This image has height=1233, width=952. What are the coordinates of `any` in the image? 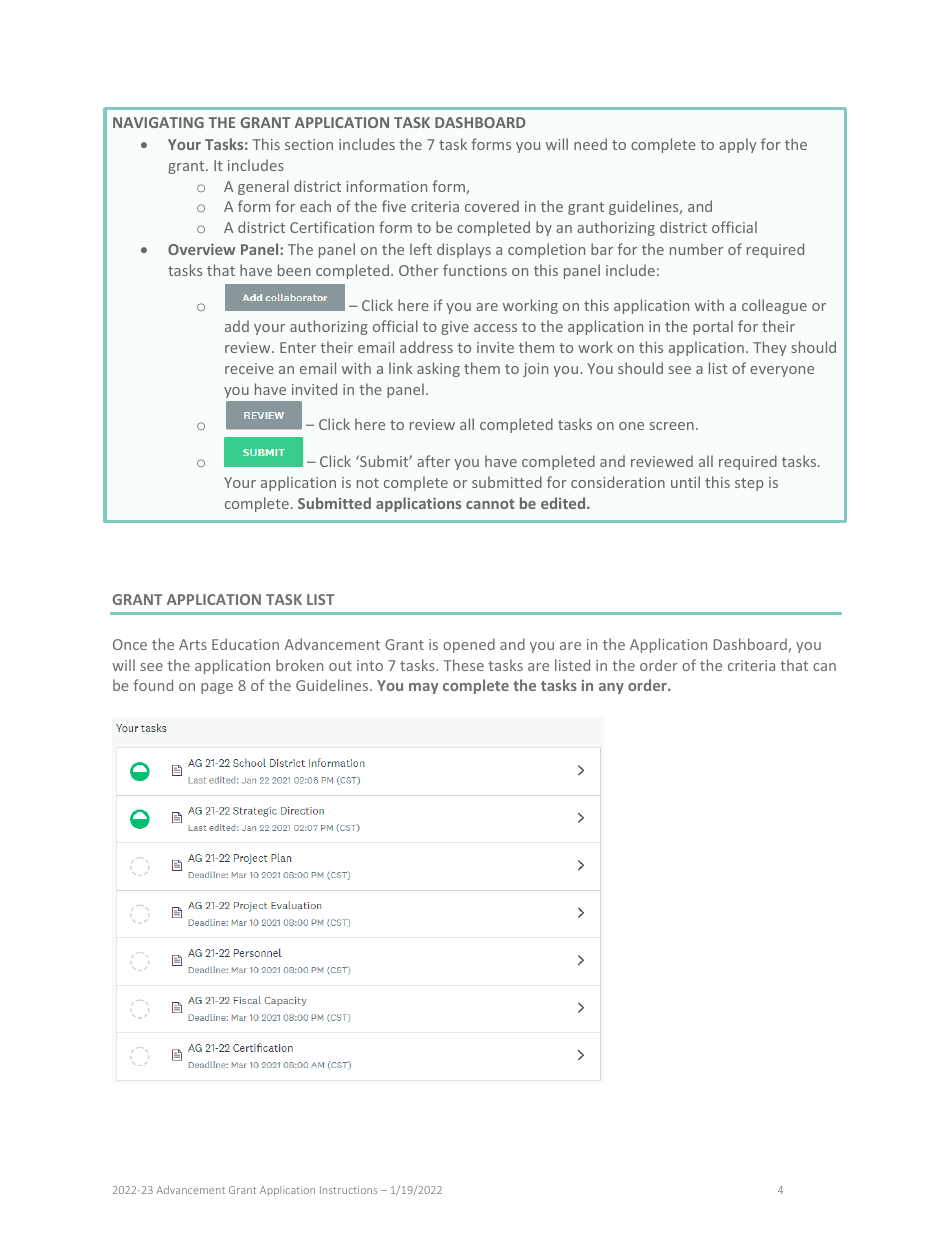 It's located at (611, 688).
